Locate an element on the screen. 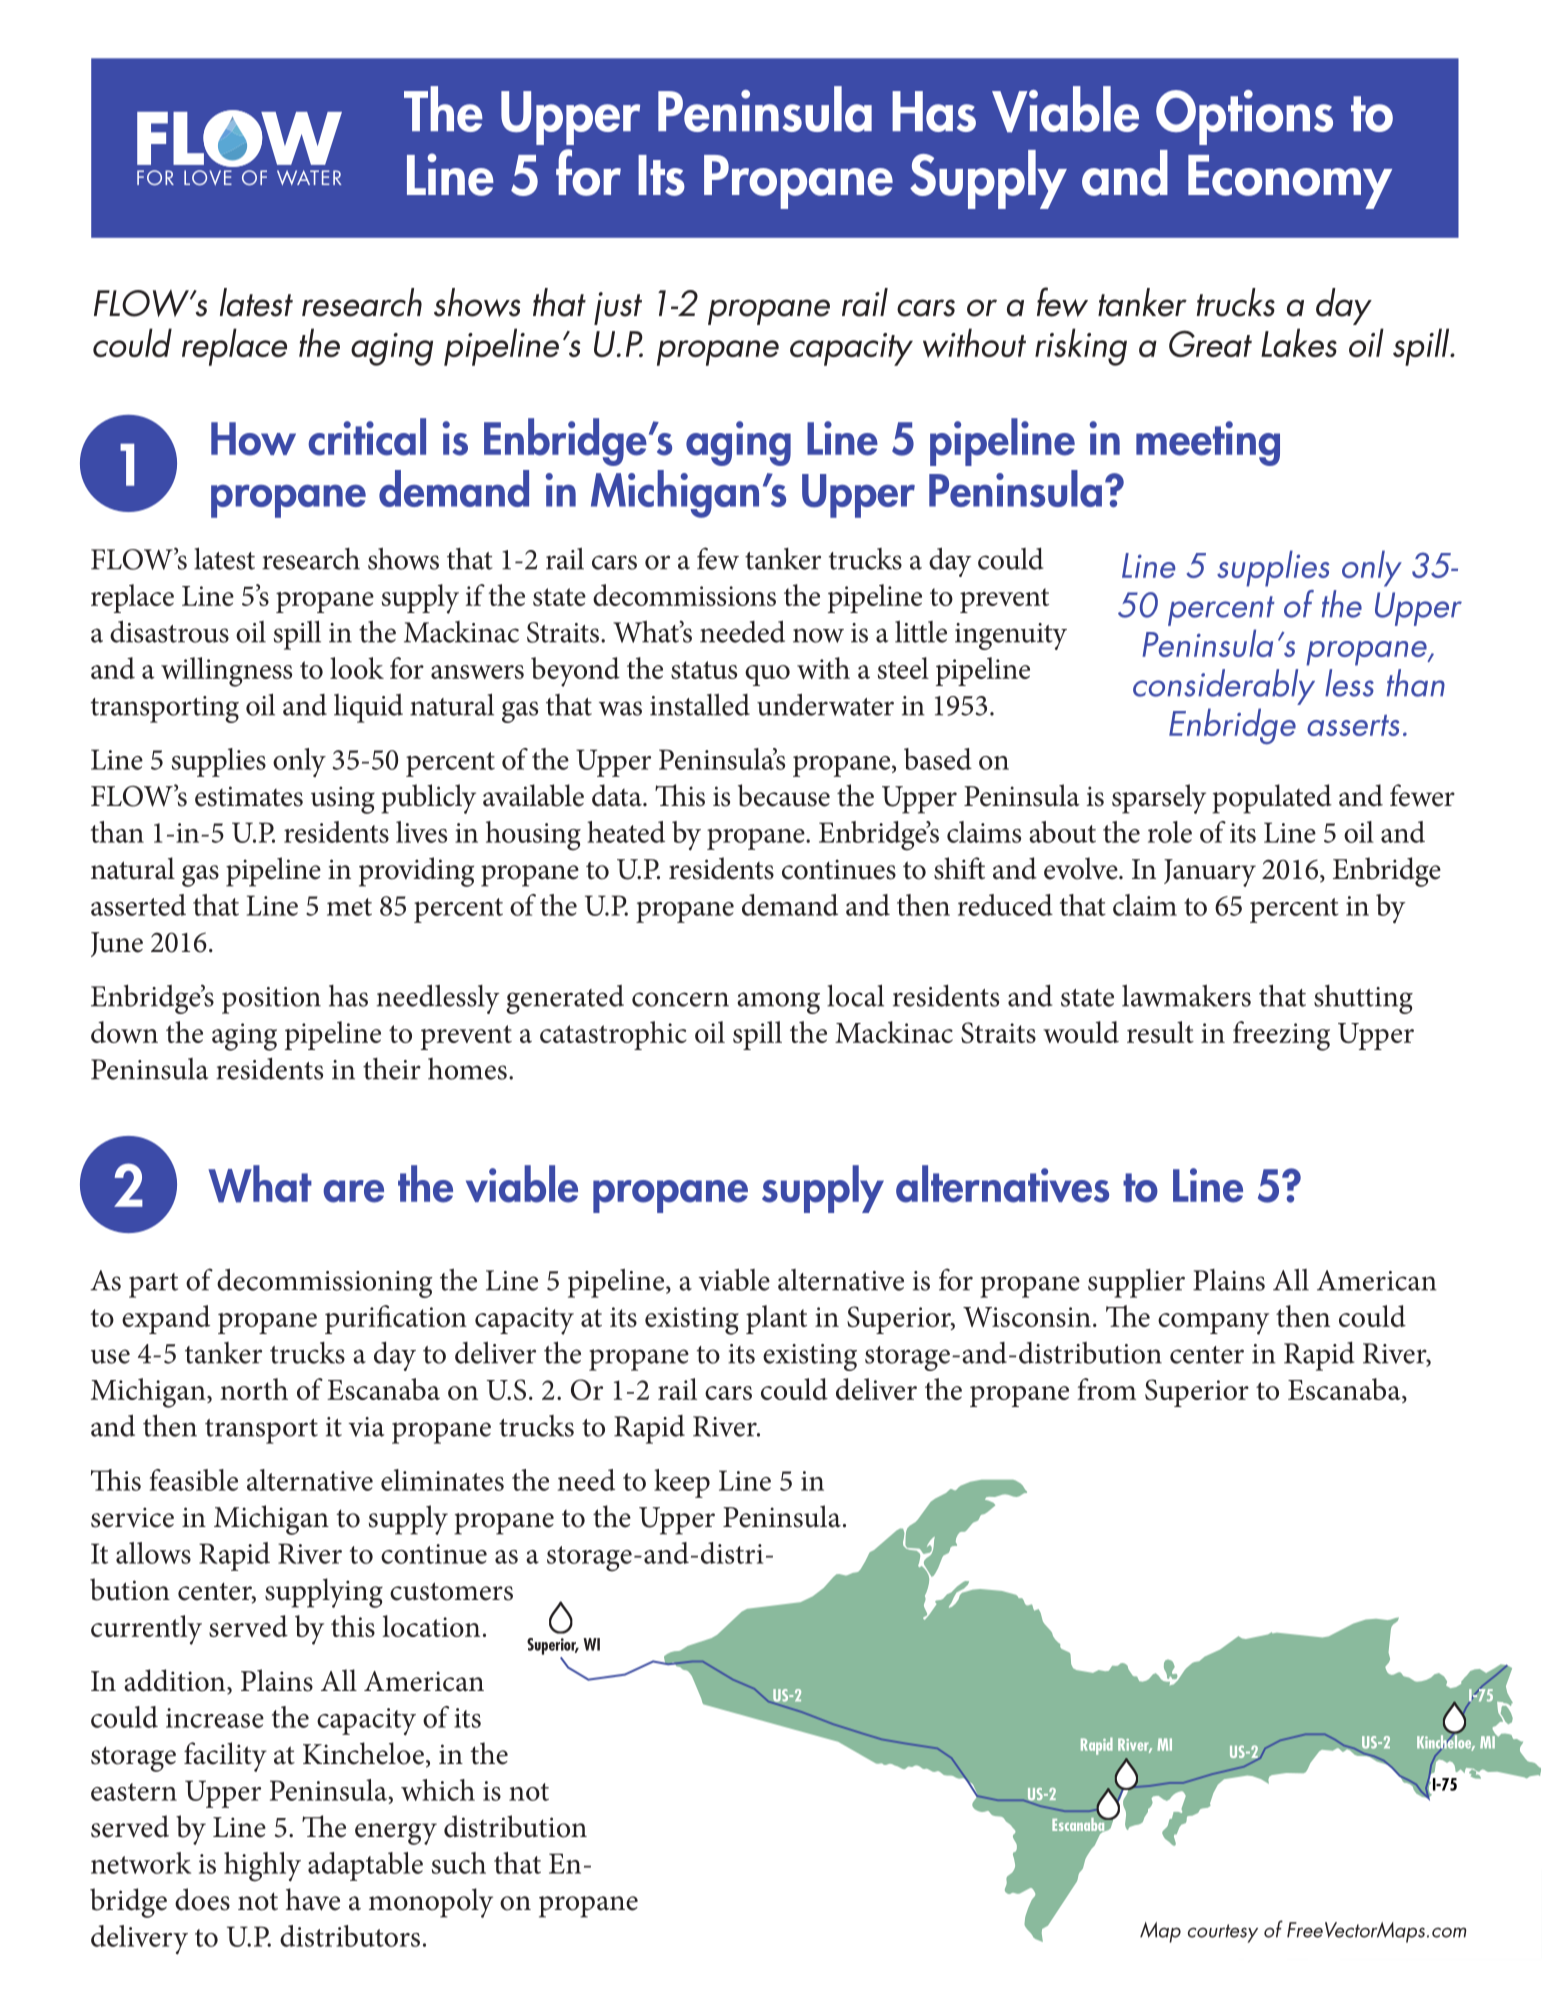 This screenshot has height=2008, width=1551. critical is located at coordinates (367, 437).
